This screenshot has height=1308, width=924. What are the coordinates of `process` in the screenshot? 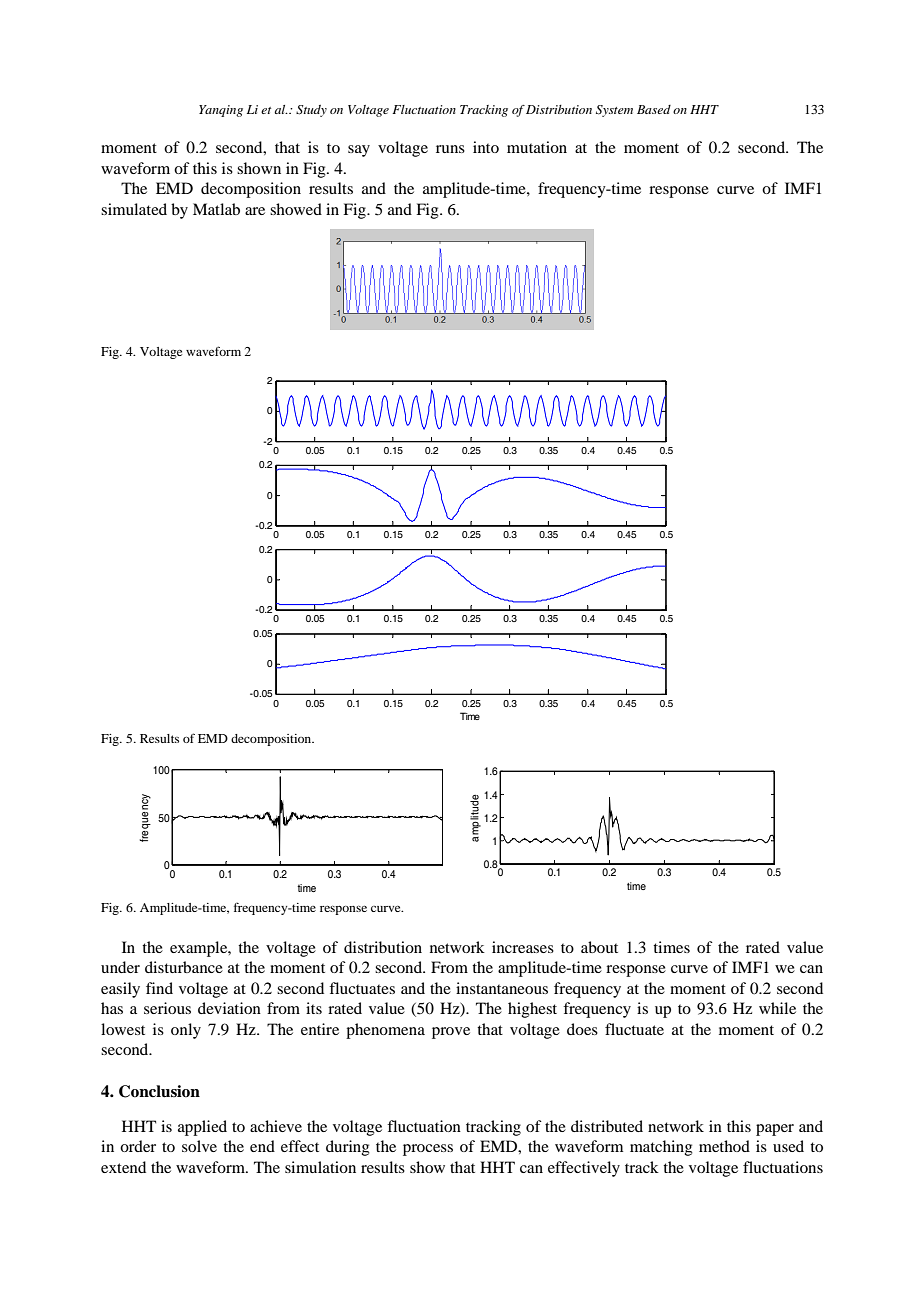 It's located at (428, 1150).
